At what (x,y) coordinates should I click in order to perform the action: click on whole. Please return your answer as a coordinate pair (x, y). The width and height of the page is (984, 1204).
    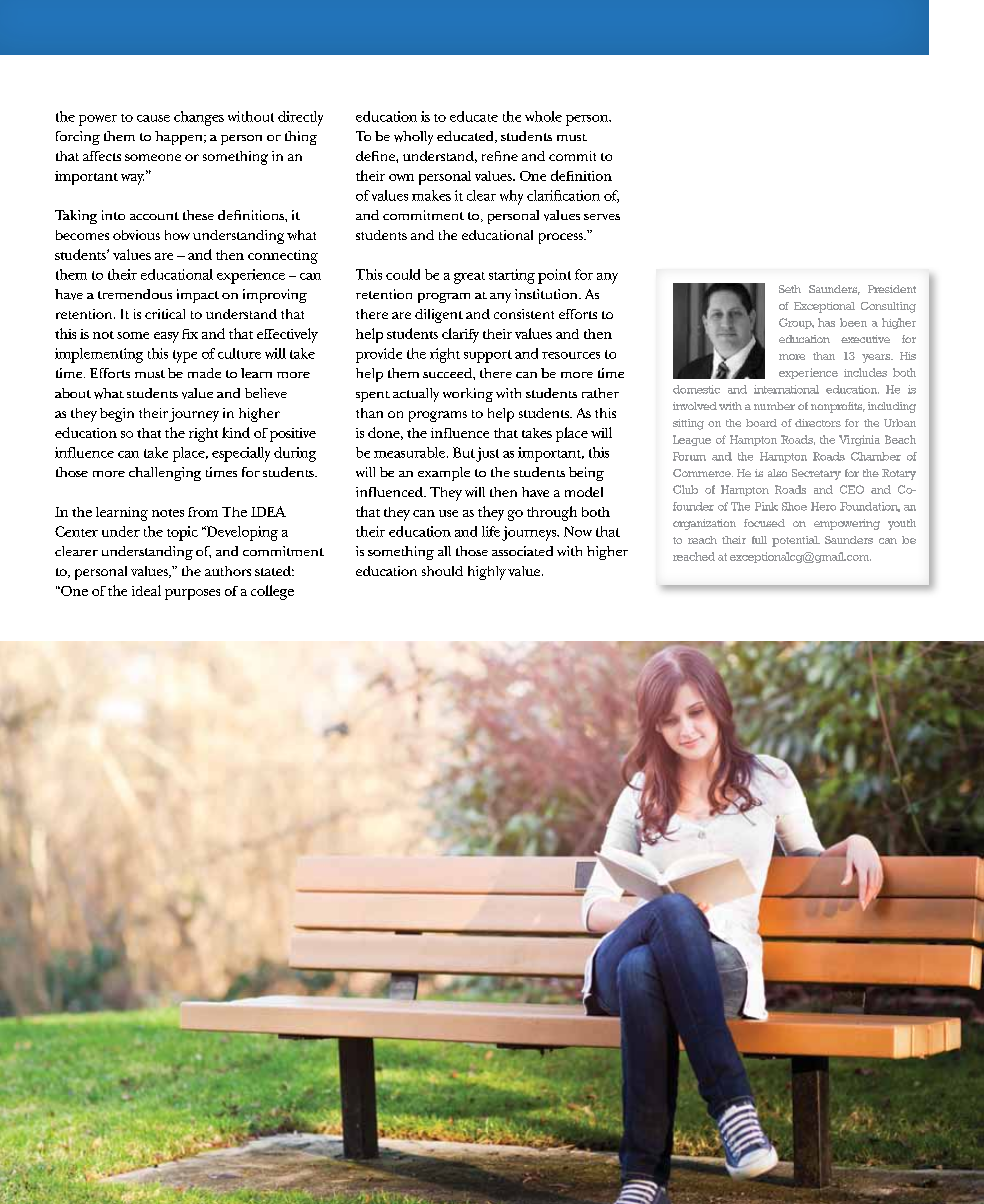
    Looking at the image, I should click on (543, 116).
